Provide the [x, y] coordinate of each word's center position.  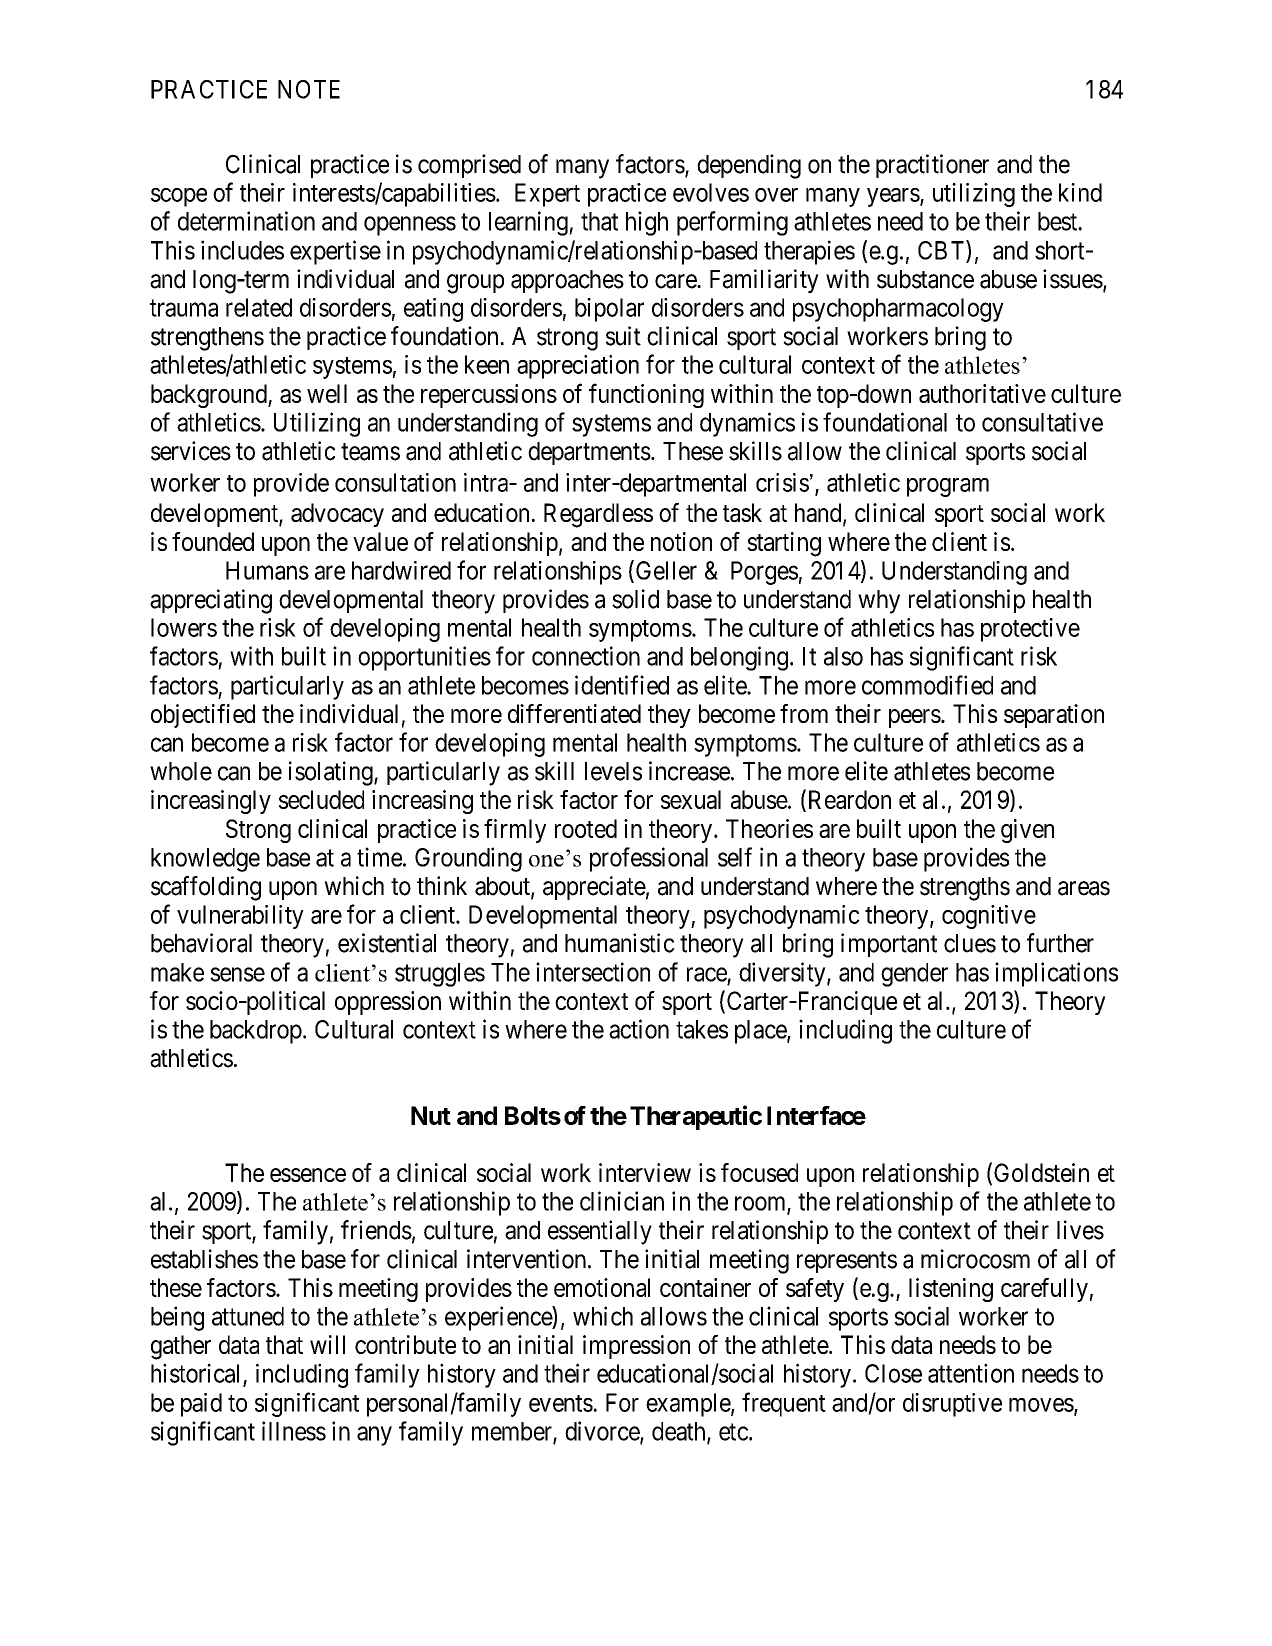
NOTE [309, 89]
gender [914, 975]
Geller [666, 570]
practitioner [932, 166]
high [647, 223]
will [327, 1344]
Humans [267, 570]
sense [237, 974]
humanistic [620, 943]
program [948, 487]
